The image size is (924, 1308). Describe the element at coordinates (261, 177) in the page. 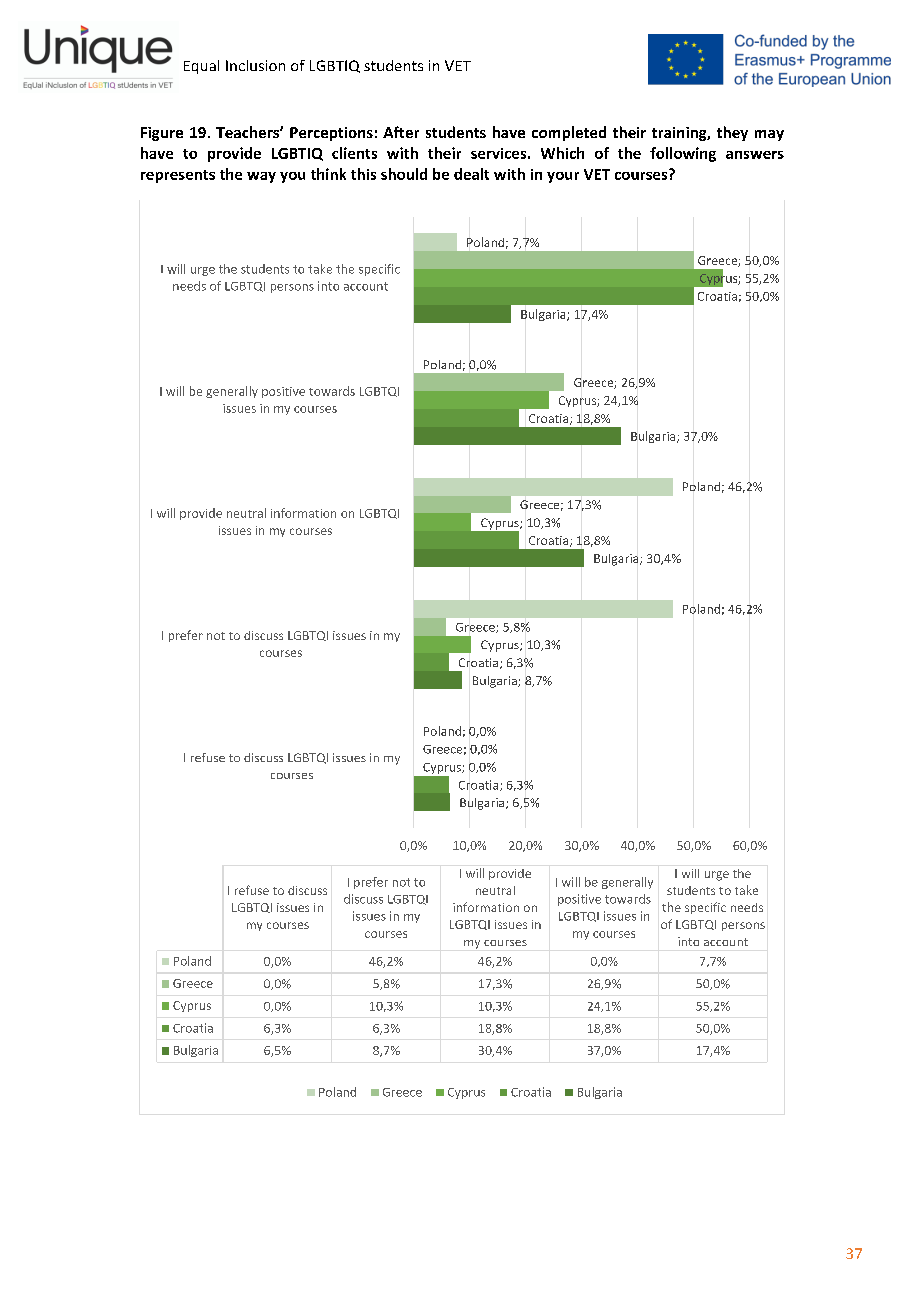

I see `way` at that location.
